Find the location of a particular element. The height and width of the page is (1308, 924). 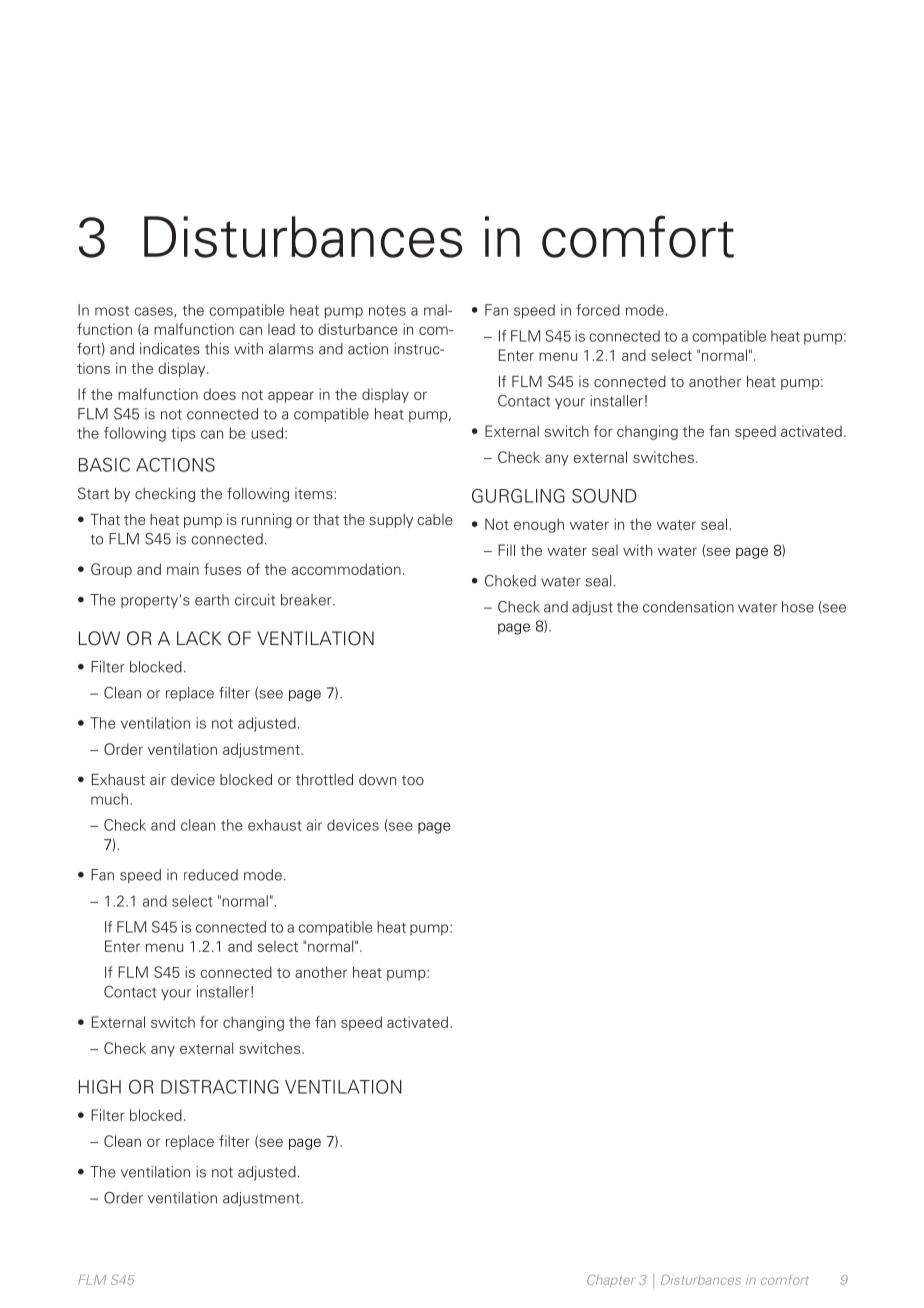

much is located at coordinates (109, 799).
